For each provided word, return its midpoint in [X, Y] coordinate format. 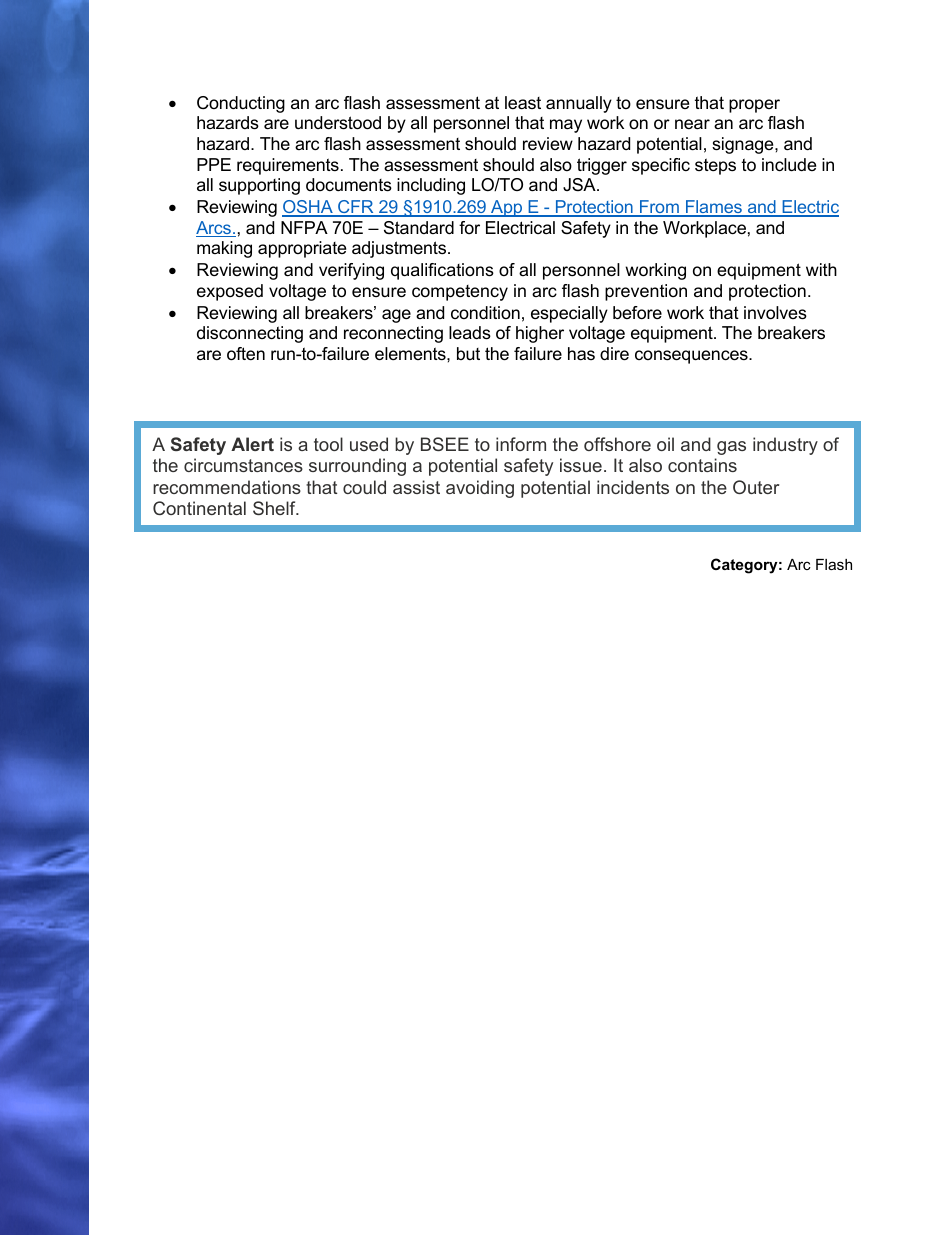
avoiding [480, 489]
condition [485, 312]
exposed [230, 292]
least [523, 102]
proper [754, 106]
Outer [756, 487]
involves [775, 313]
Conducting [241, 104]
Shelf [275, 508]
